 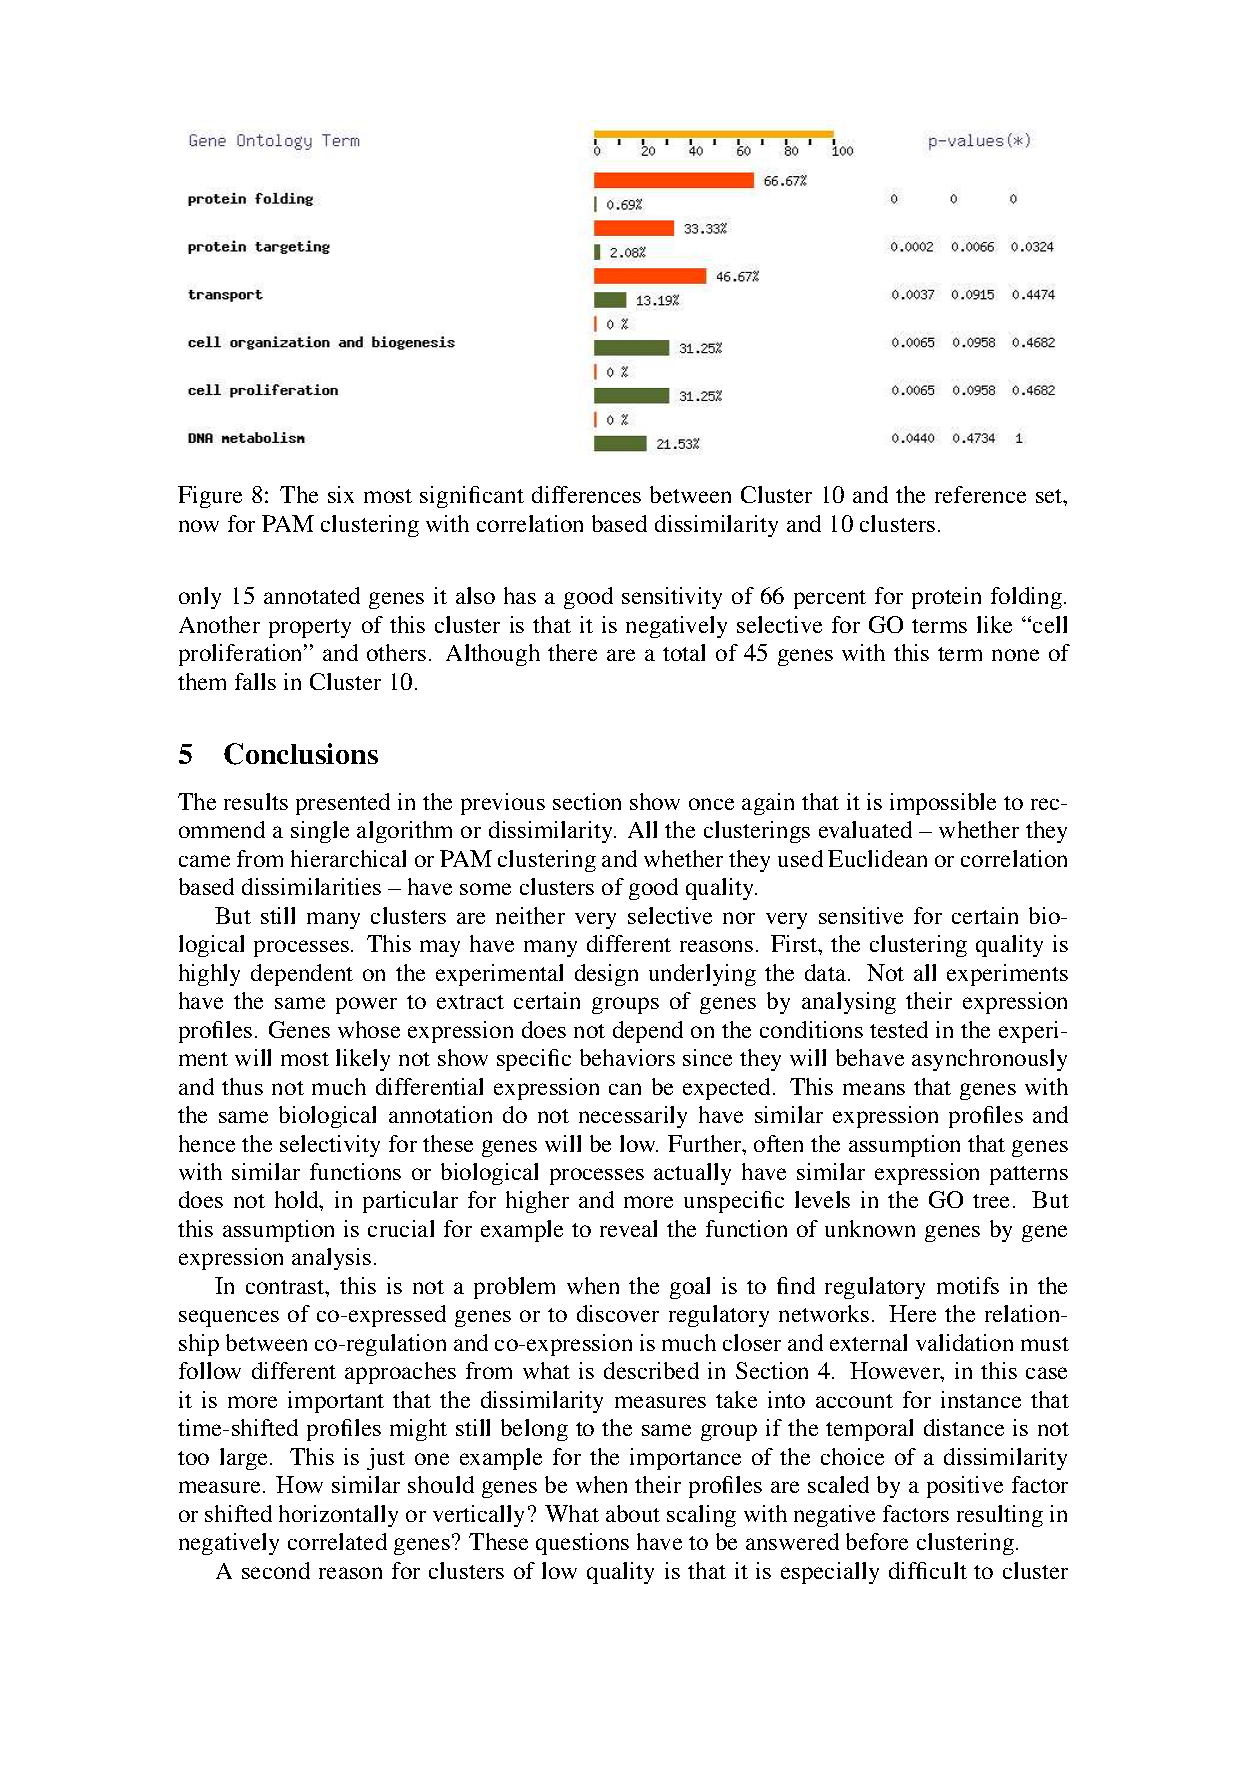 What do you see at coordinates (298, 1199) in the document?
I see `hold` at bounding box center [298, 1199].
